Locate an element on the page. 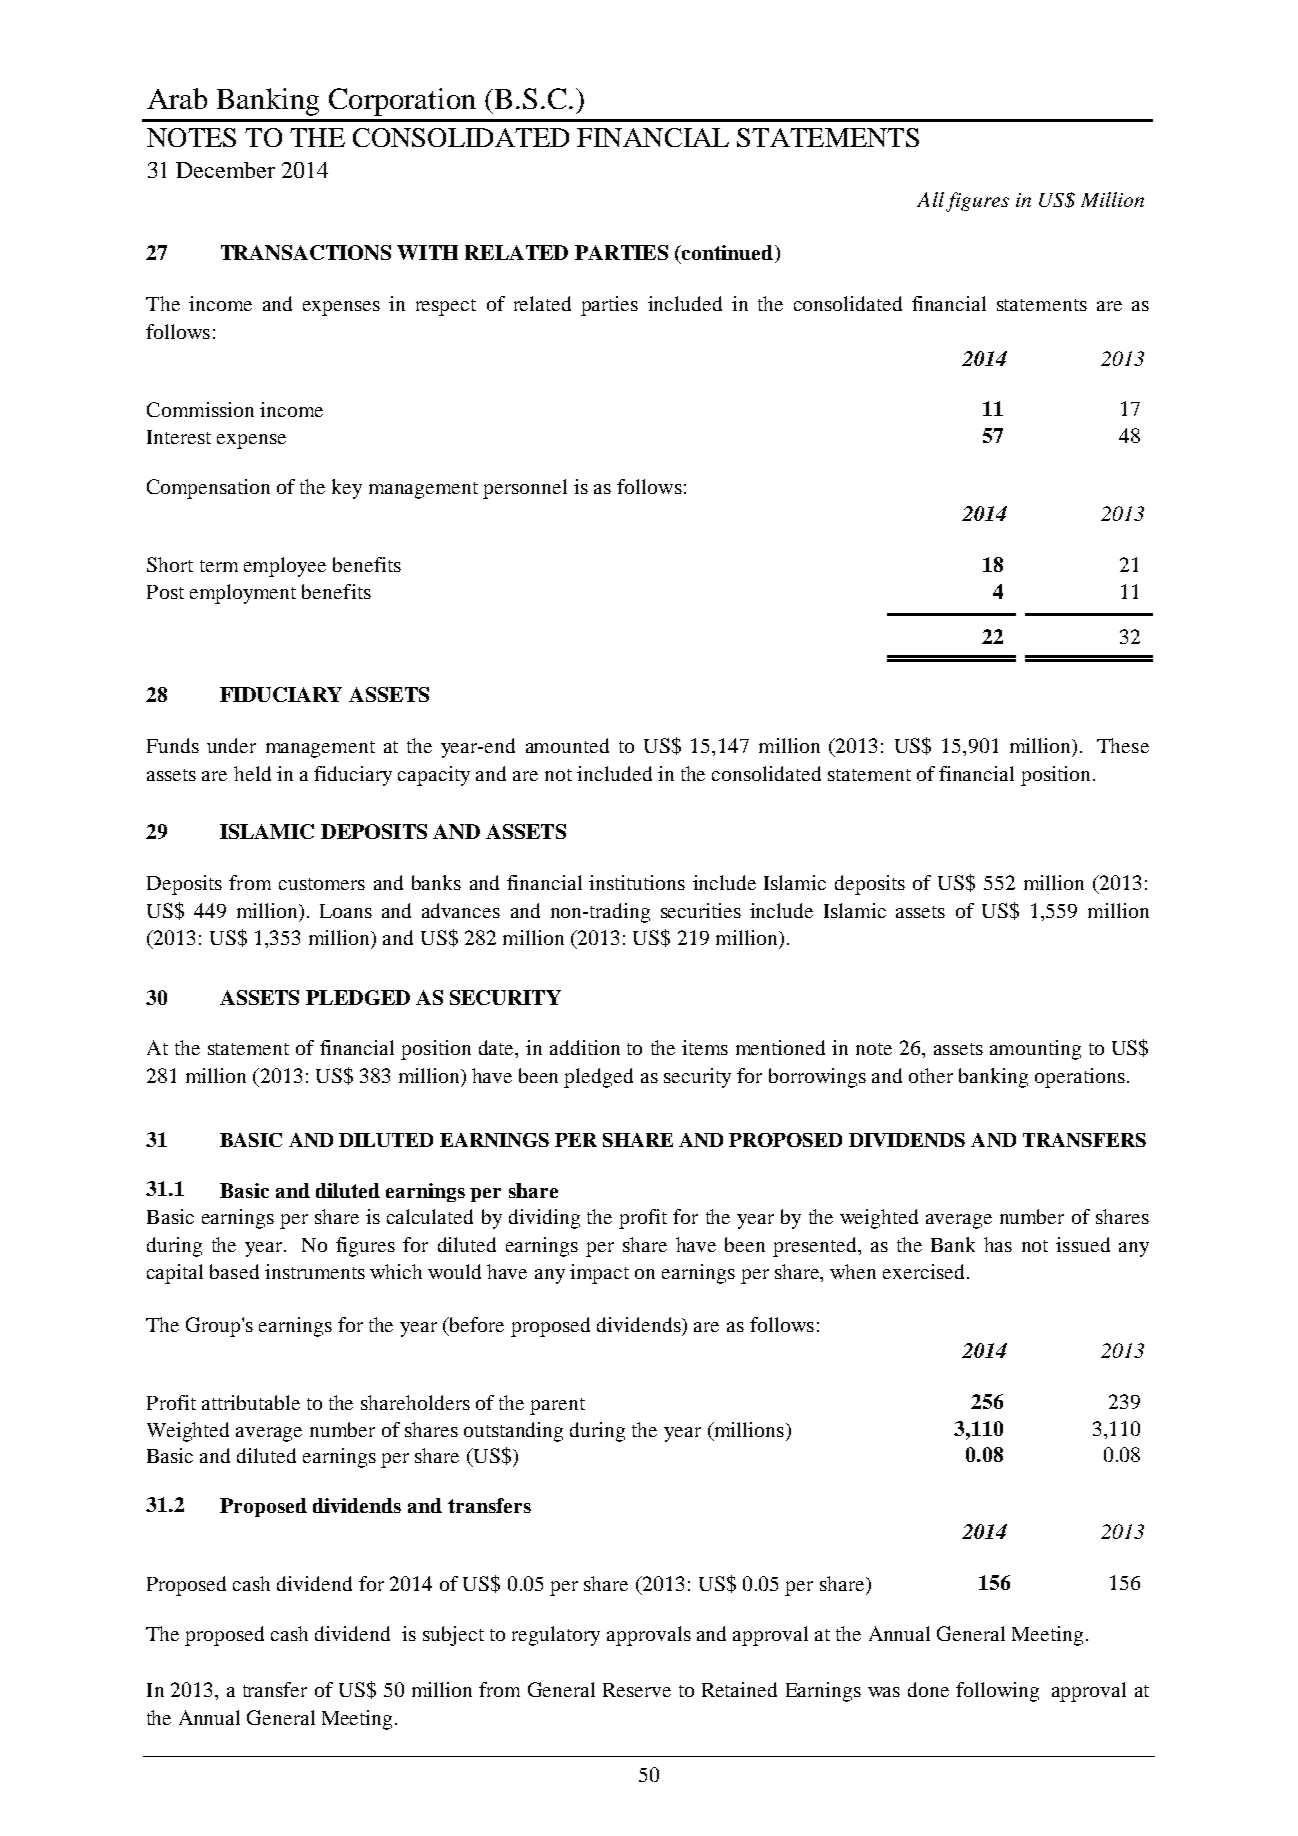  customers is located at coordinates (322, 884).
